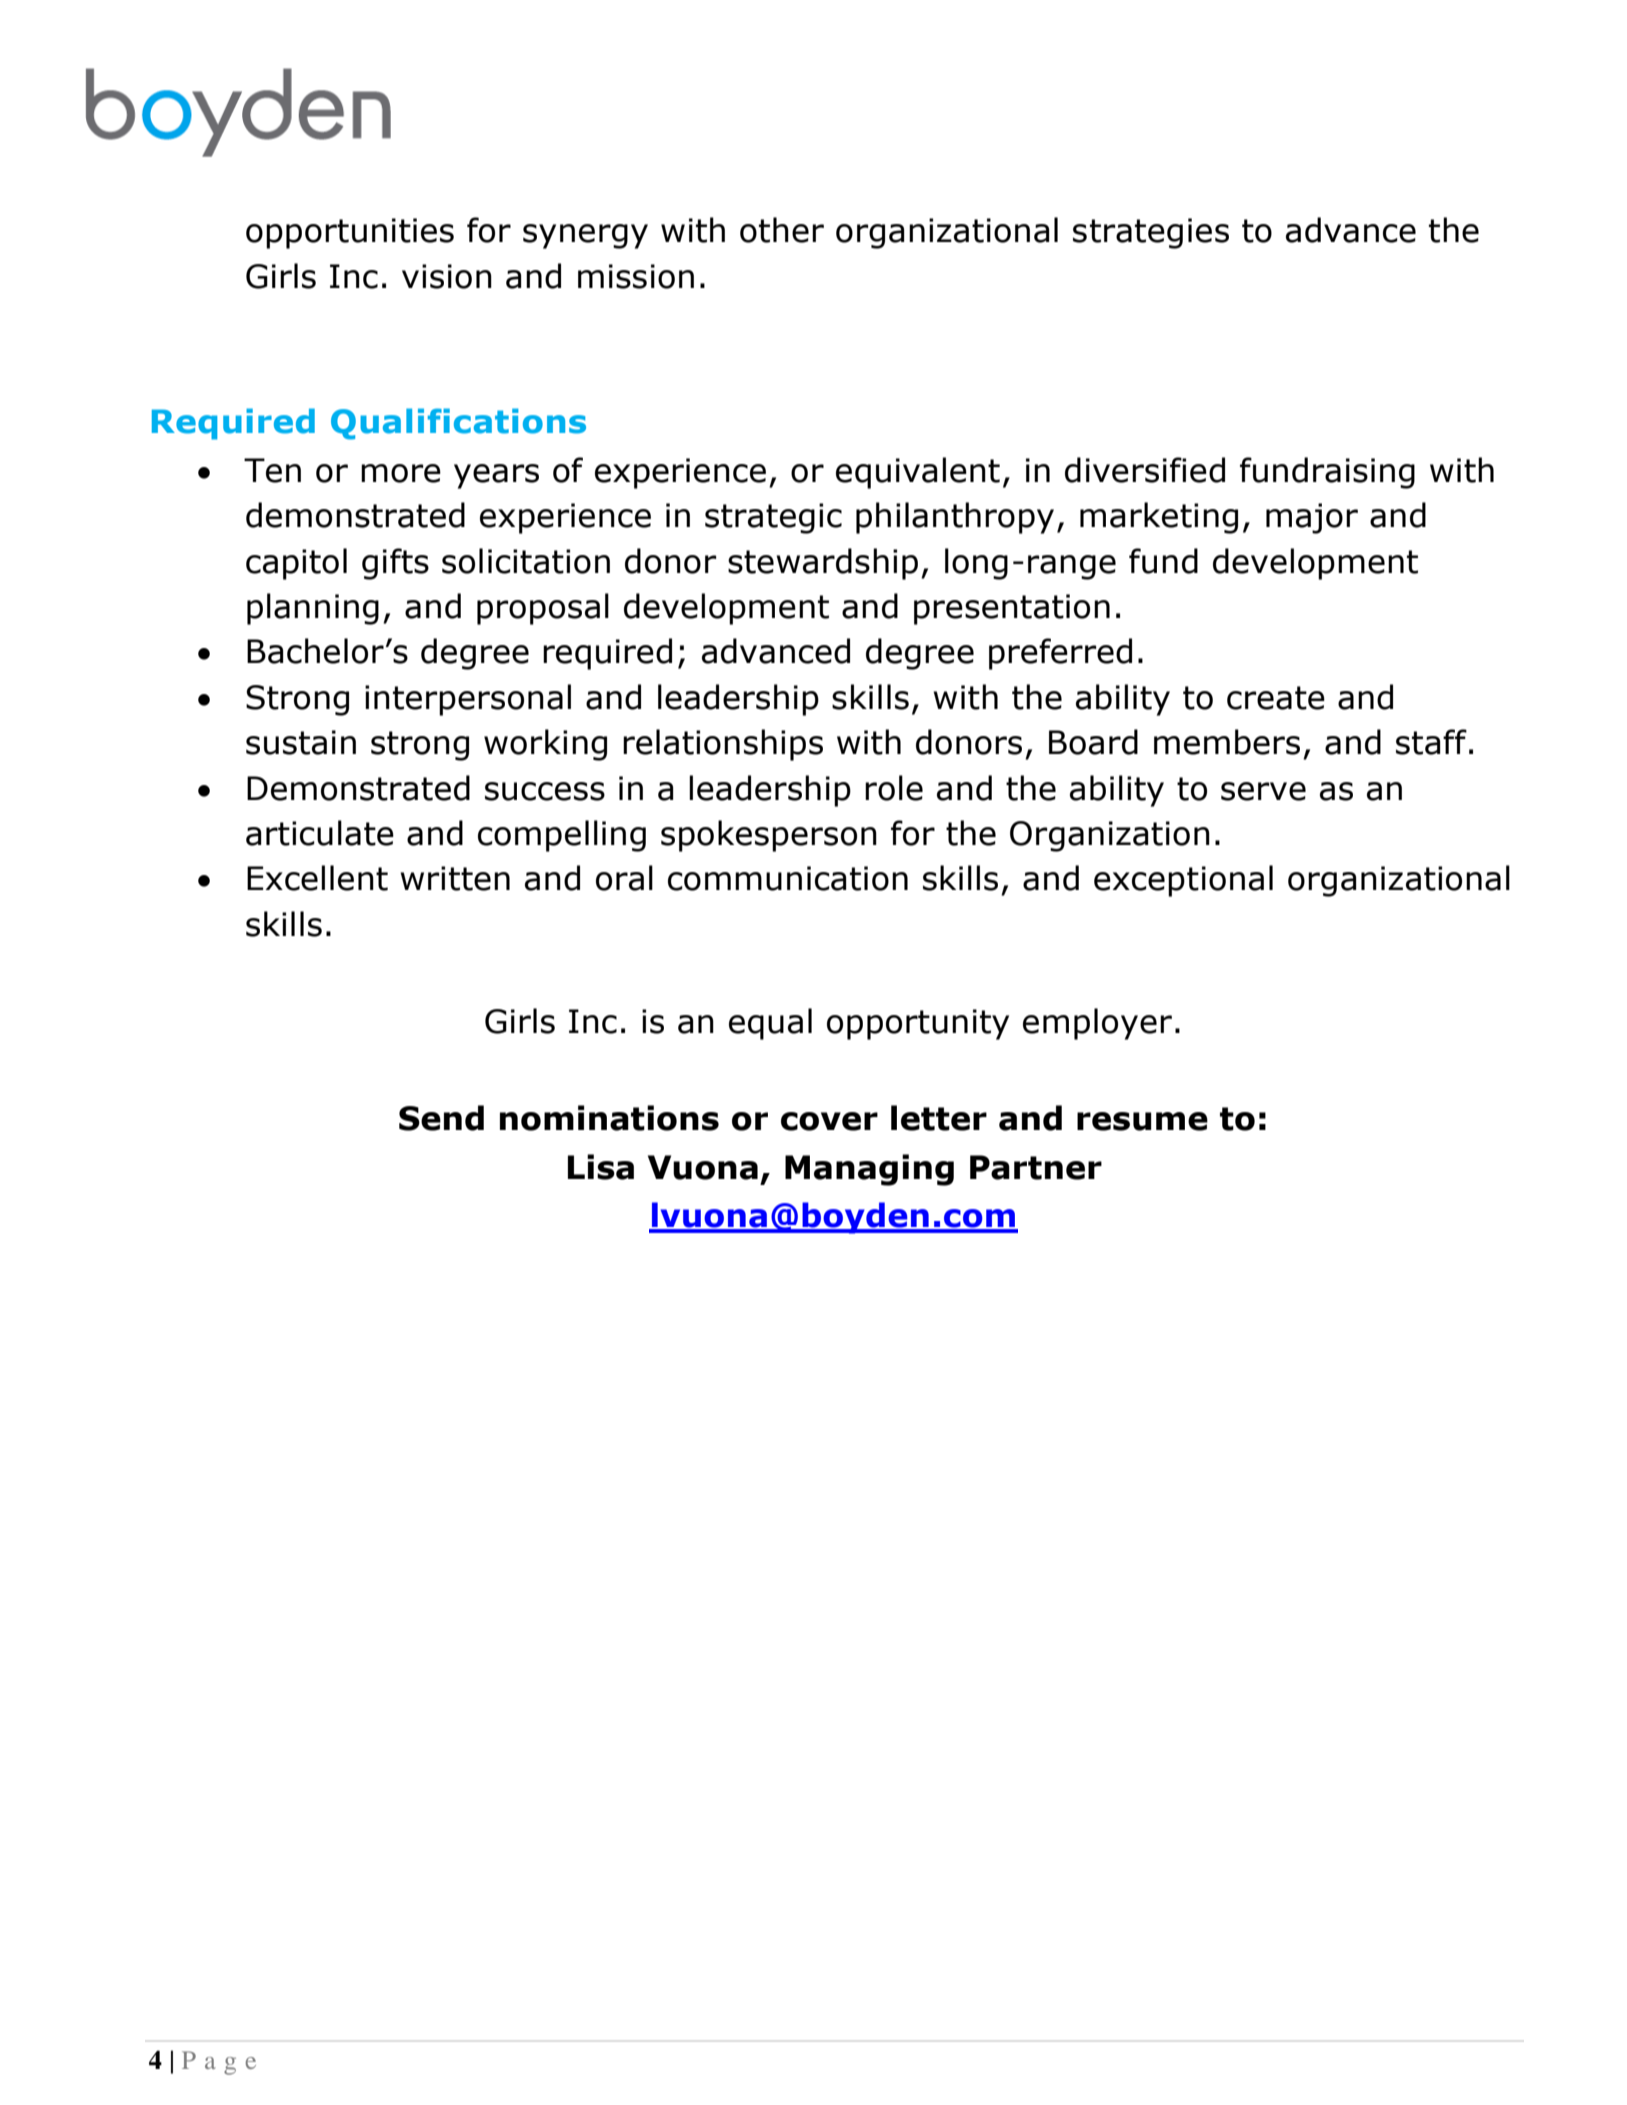 This screenshot has height=2105, width=1627. I want to click on Send, so click(441, 1118).
